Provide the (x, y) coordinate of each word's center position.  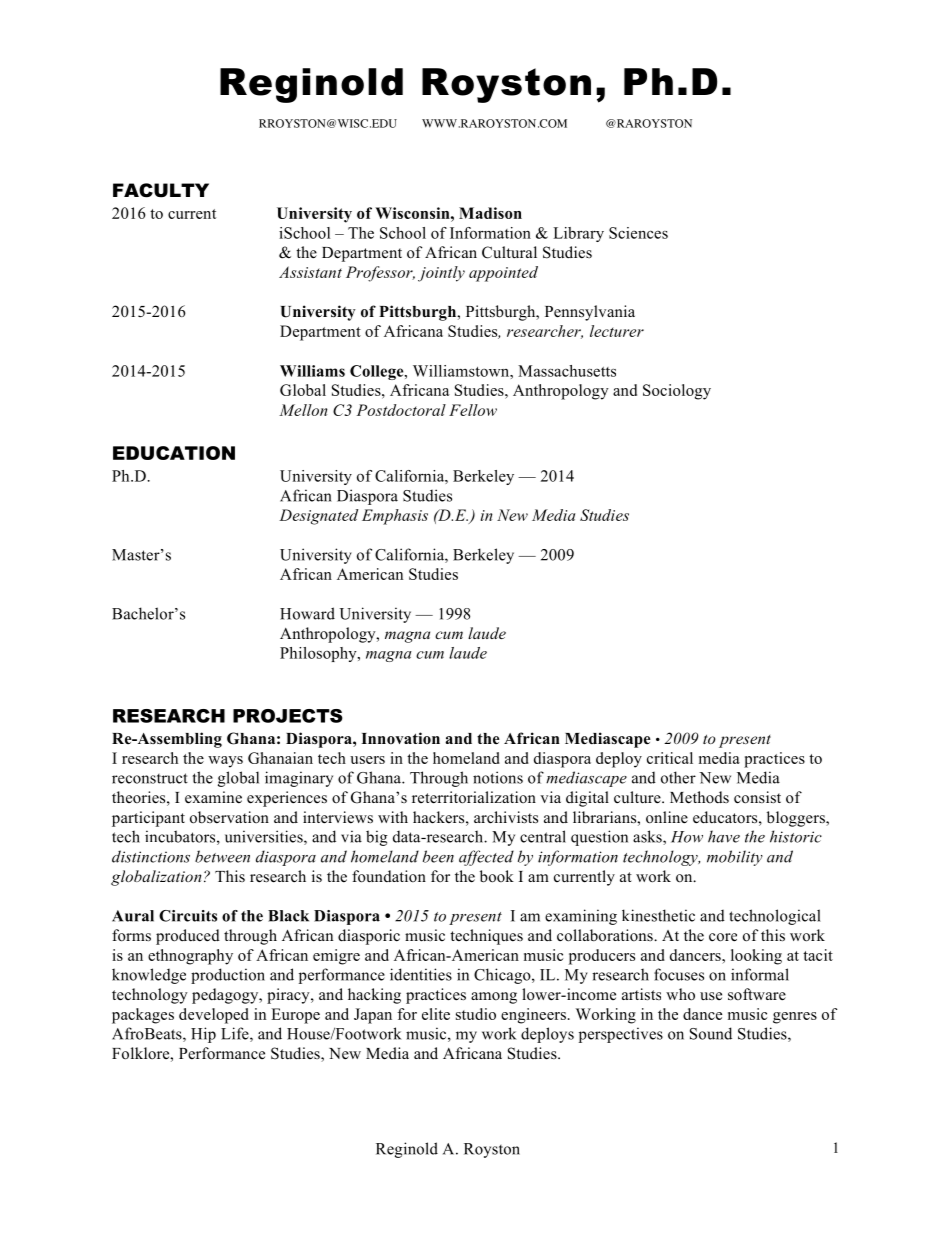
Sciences (638, 233)
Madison (490, 213)
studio (476, 1014)
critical (670, 758)
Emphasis (395, 517)
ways (225, 762)
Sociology (677, 392)
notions (498, 777)
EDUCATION (174, 453)
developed (214, 1016)
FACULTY (161, 190)
